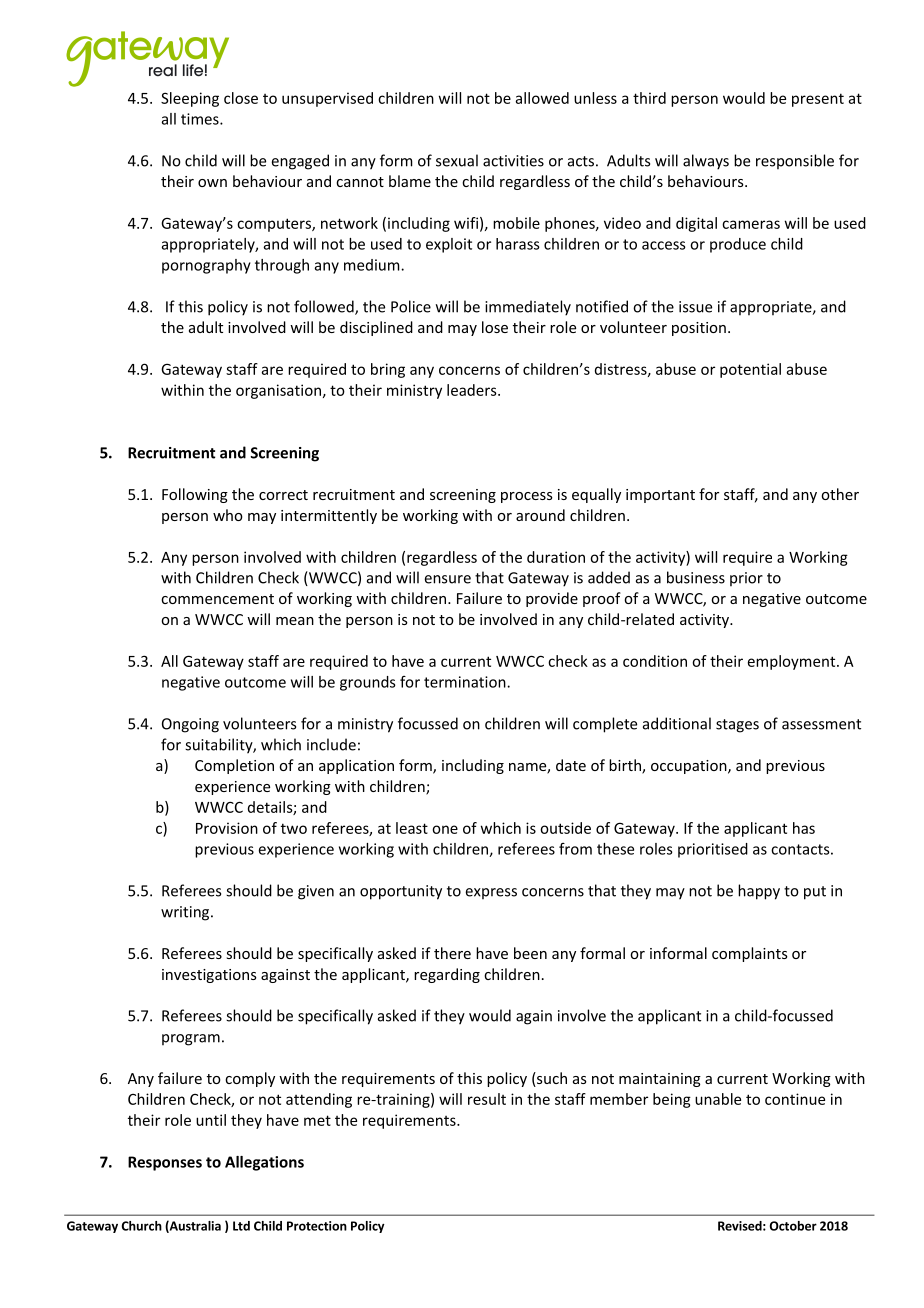 The width and height of the document is (924, 1308). I want to click on complaints, so click(750, 954).
